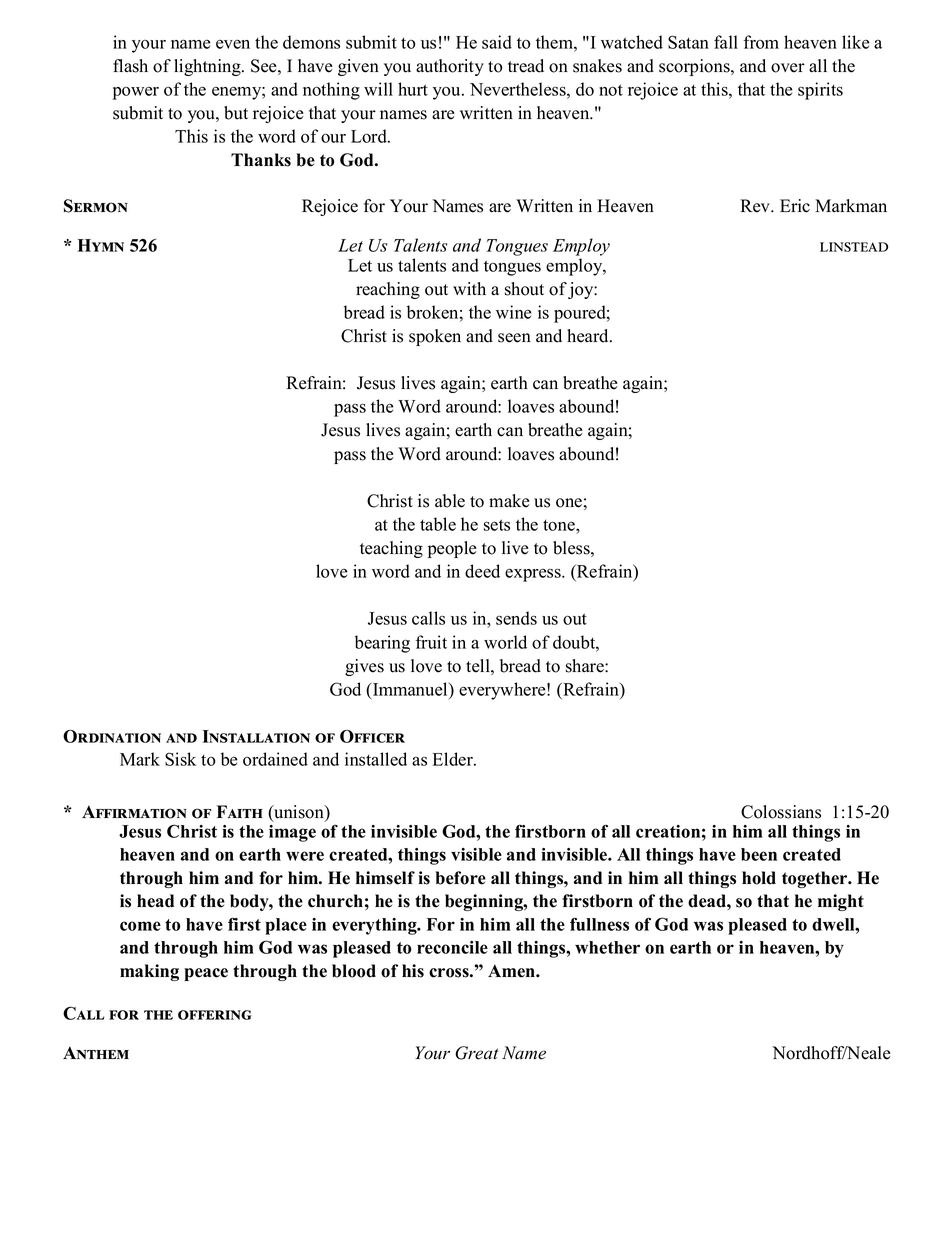 The image size is (952, 1233). Describe the element at coordinates (781, 812) in the screenshot. I see `Colossians` at that location.
